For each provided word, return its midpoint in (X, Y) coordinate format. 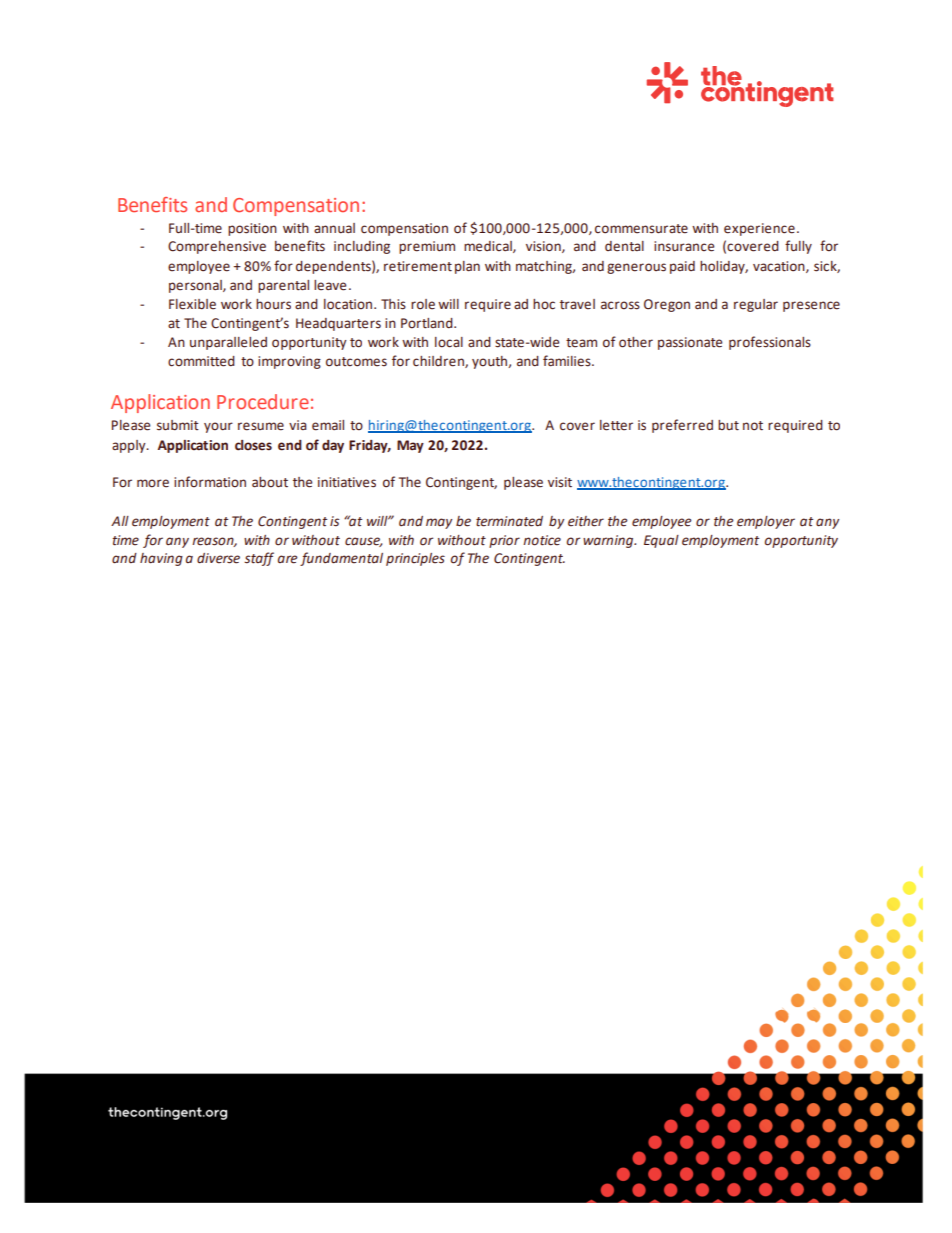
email (328, 425)
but (728, 425)
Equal (661, 541)
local (449, 342)
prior (504, 541)
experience (759, 229)
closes (253, 445)
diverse (218, 558)
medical (489, 247)
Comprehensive (217, 247)
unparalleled (228, 343)
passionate (690, 343)
